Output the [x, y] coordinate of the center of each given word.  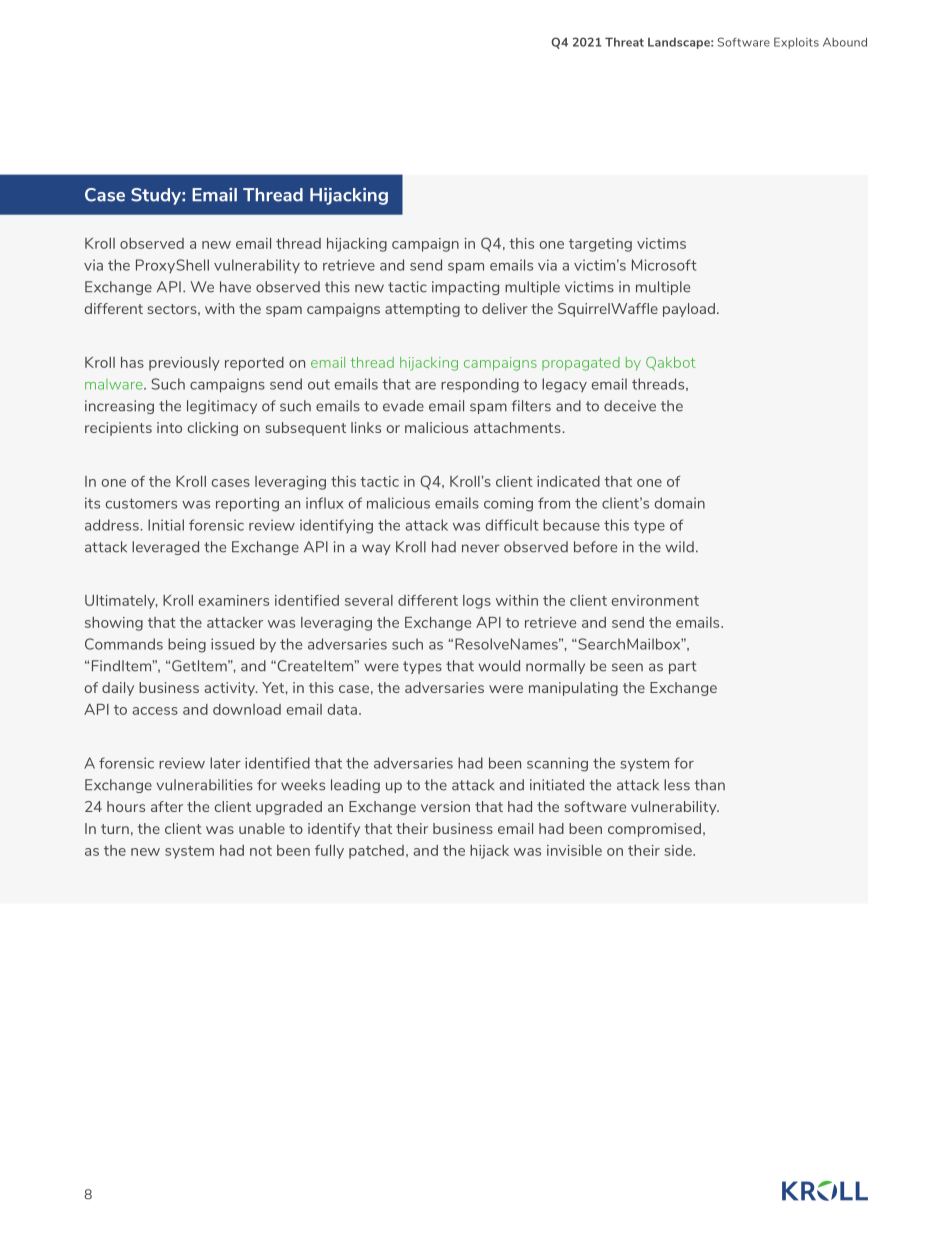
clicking [213, 429]
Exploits [796, 43]
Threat [624, 42]
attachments [518, 427]
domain [680, 503]
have [235, 287]
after [167, 806]
